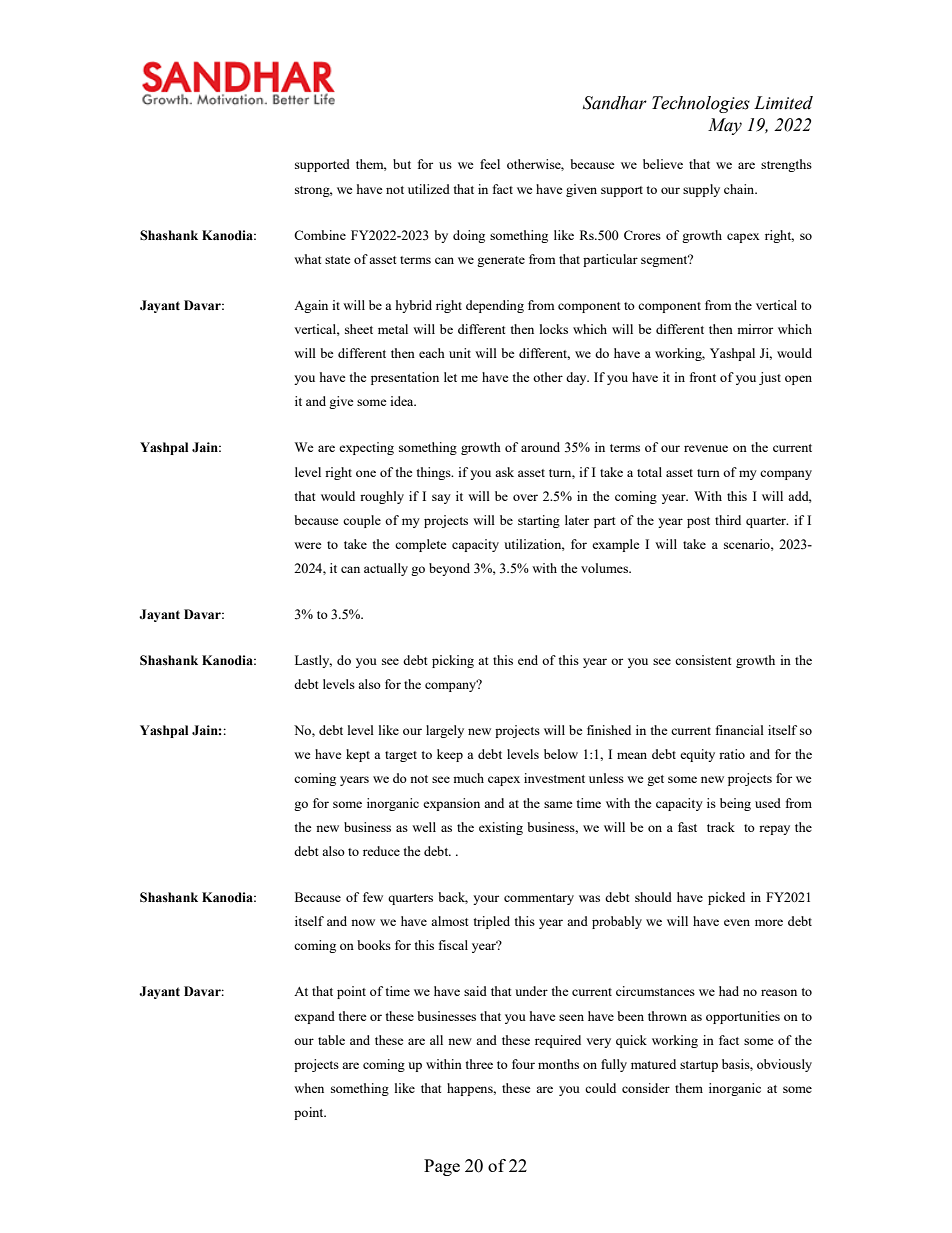 This page has width=952, height=1233. Describe the element at coordinates (539, 899) in the page. I see `commentary` at that location.
